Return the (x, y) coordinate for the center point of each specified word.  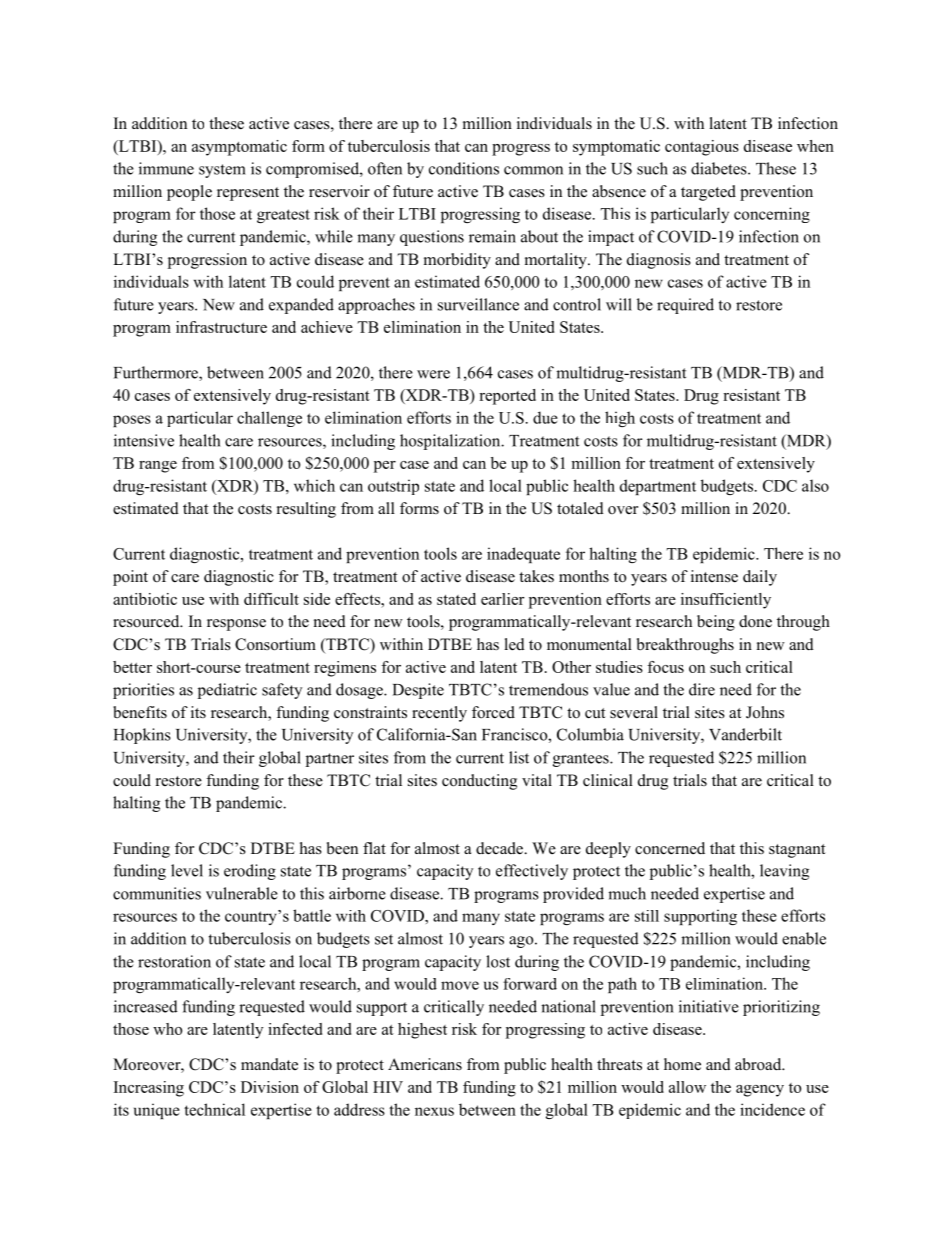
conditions (464, 168)
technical (214, 1109)
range (158, 467)
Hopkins (142, 736)
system (222, 171)
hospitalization (451, 442)
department (658, 487)
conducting (479, 782)
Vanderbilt (745, 734)
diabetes (720, 168)
